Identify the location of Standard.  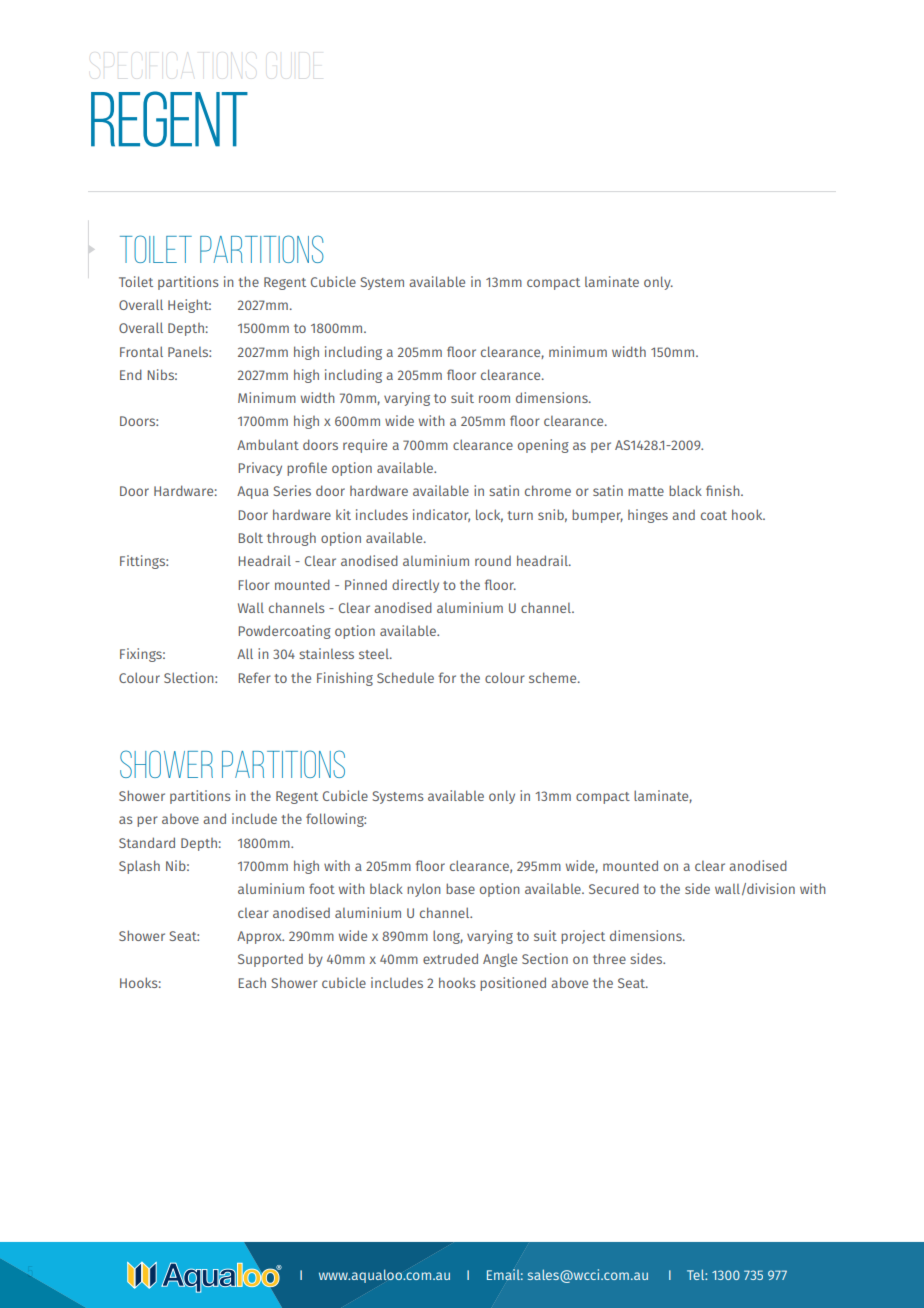
(147, 842).
